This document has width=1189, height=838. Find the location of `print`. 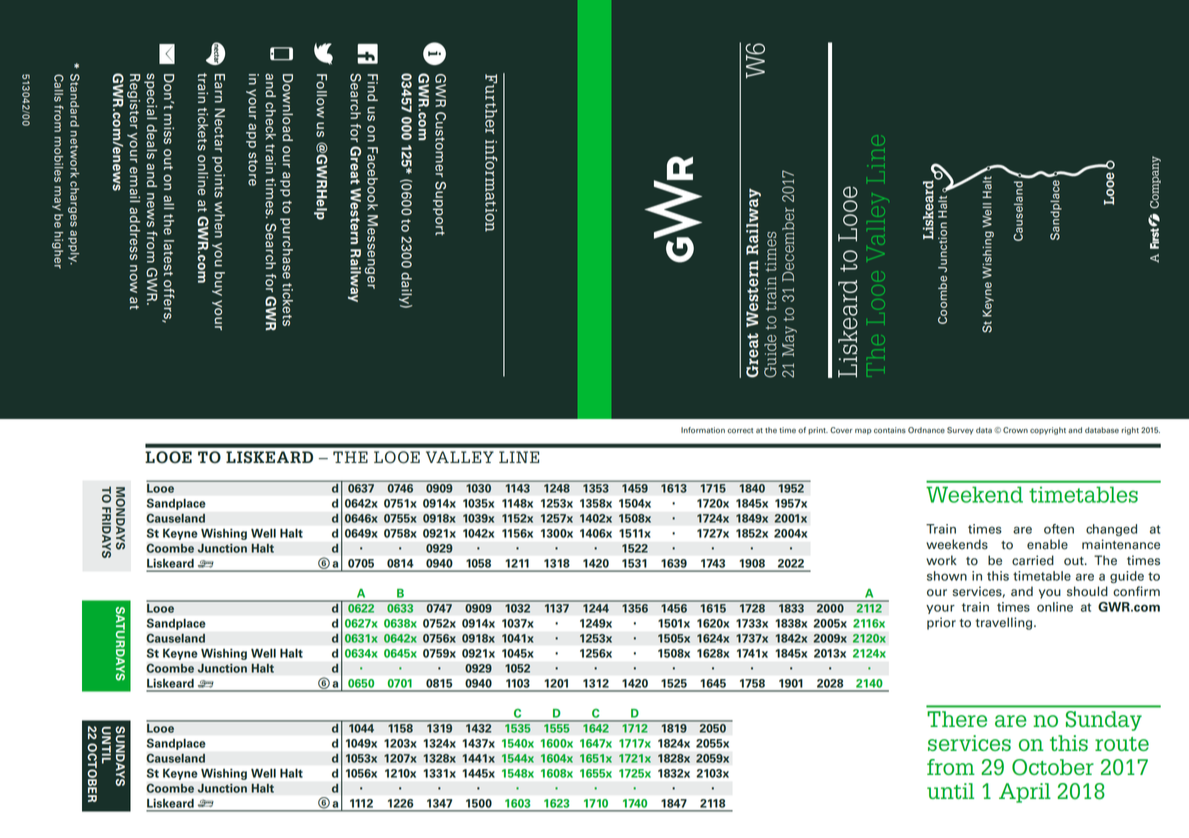

print is located at coordinates (818, 431).
